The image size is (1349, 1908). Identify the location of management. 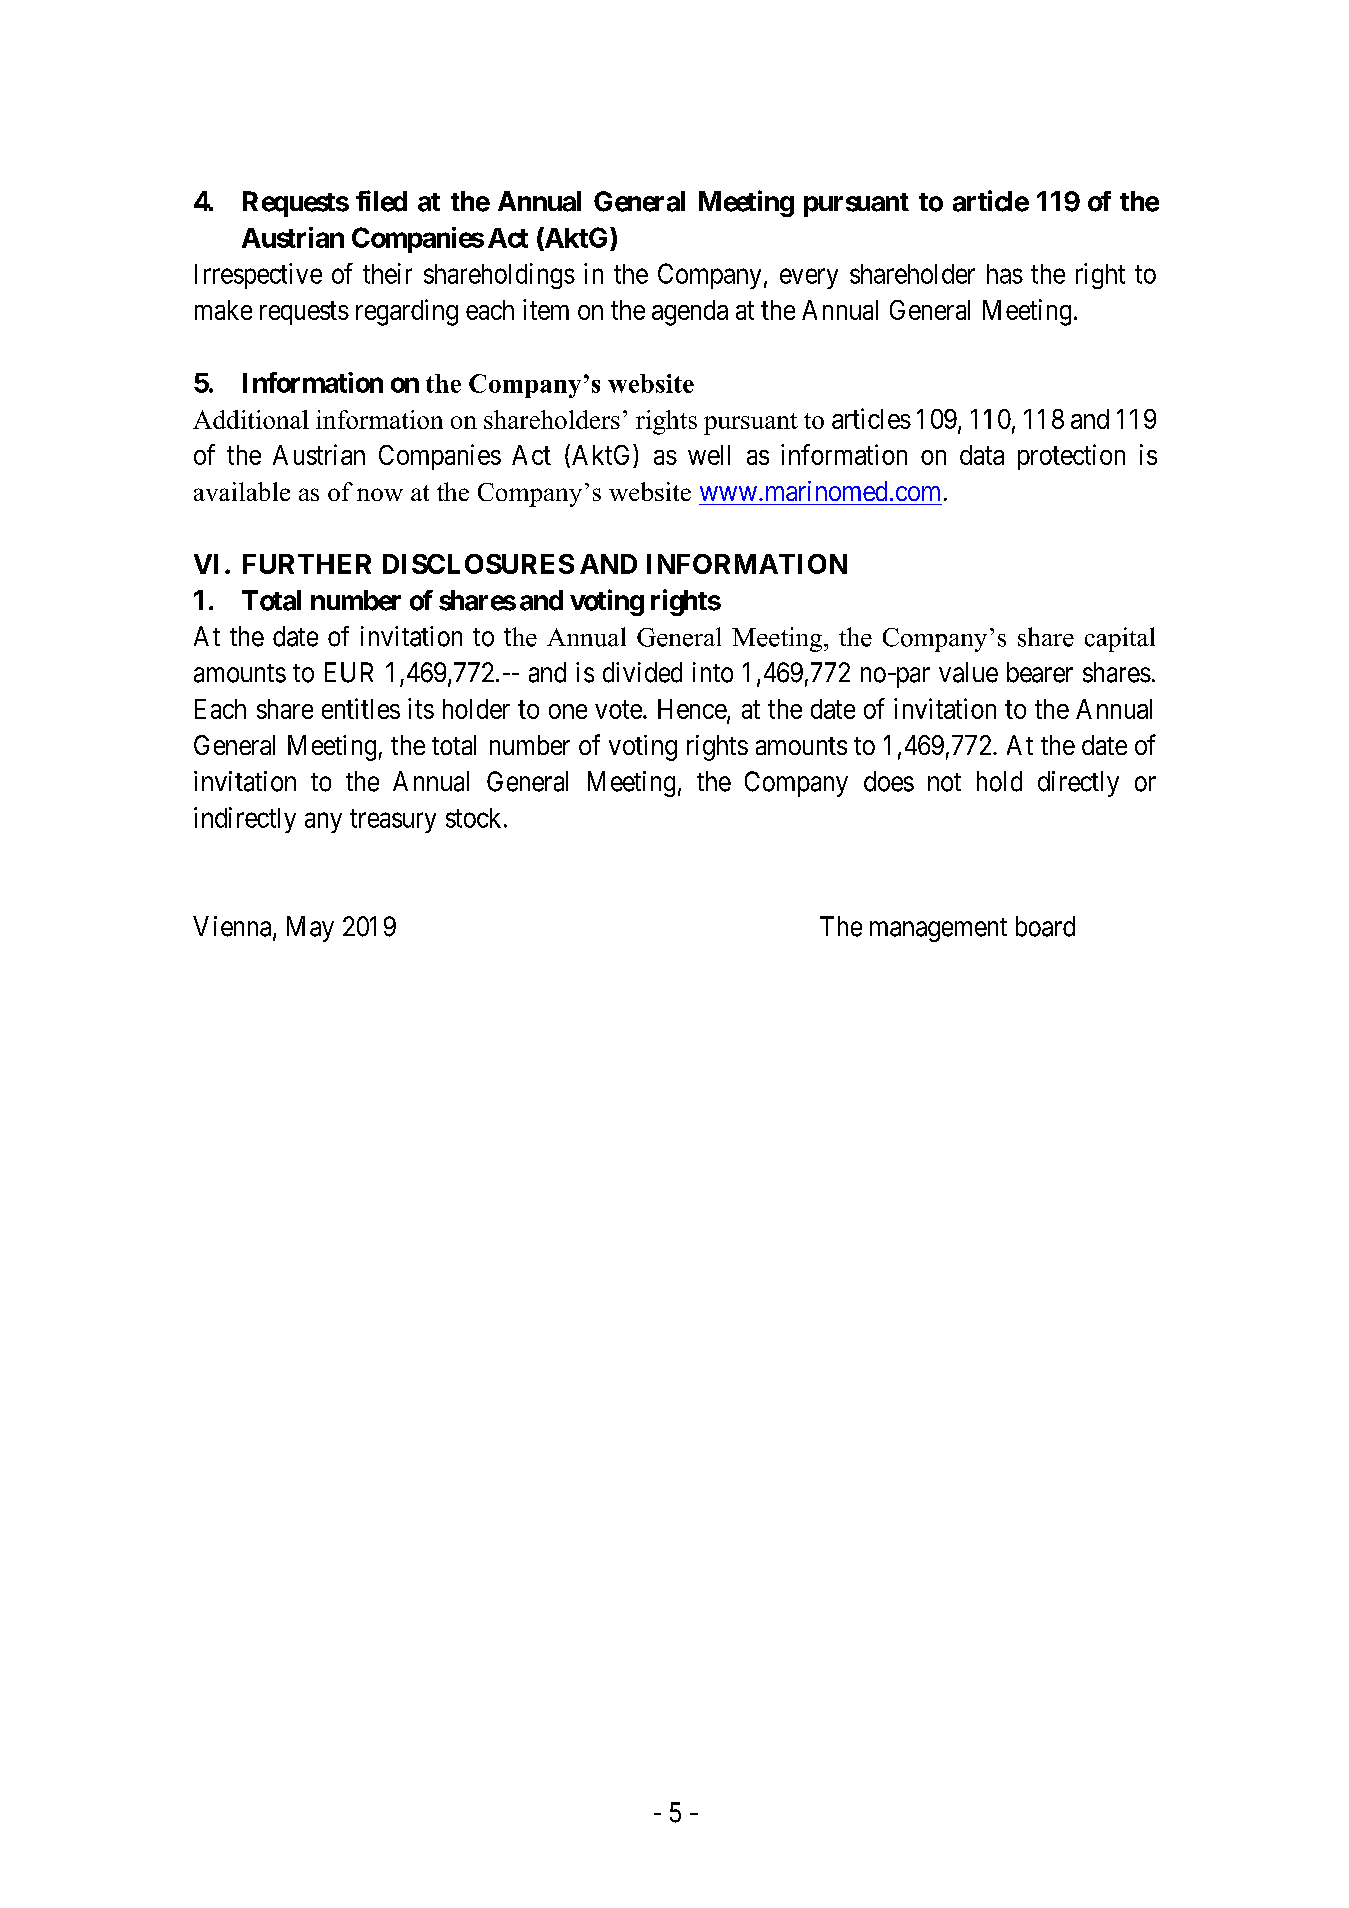
(938, 930).
